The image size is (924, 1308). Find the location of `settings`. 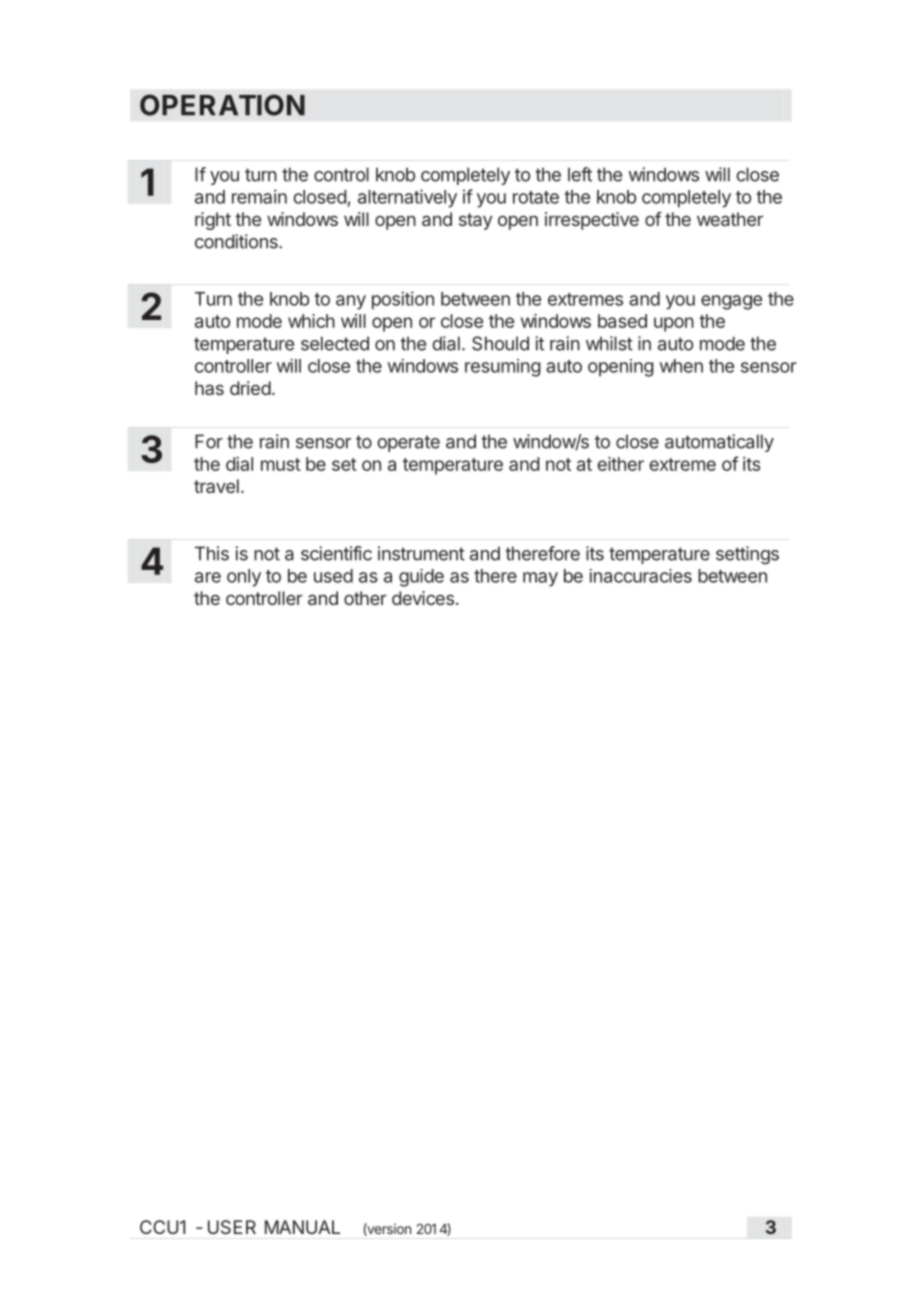

settings is located at coordinates (747, 555).
